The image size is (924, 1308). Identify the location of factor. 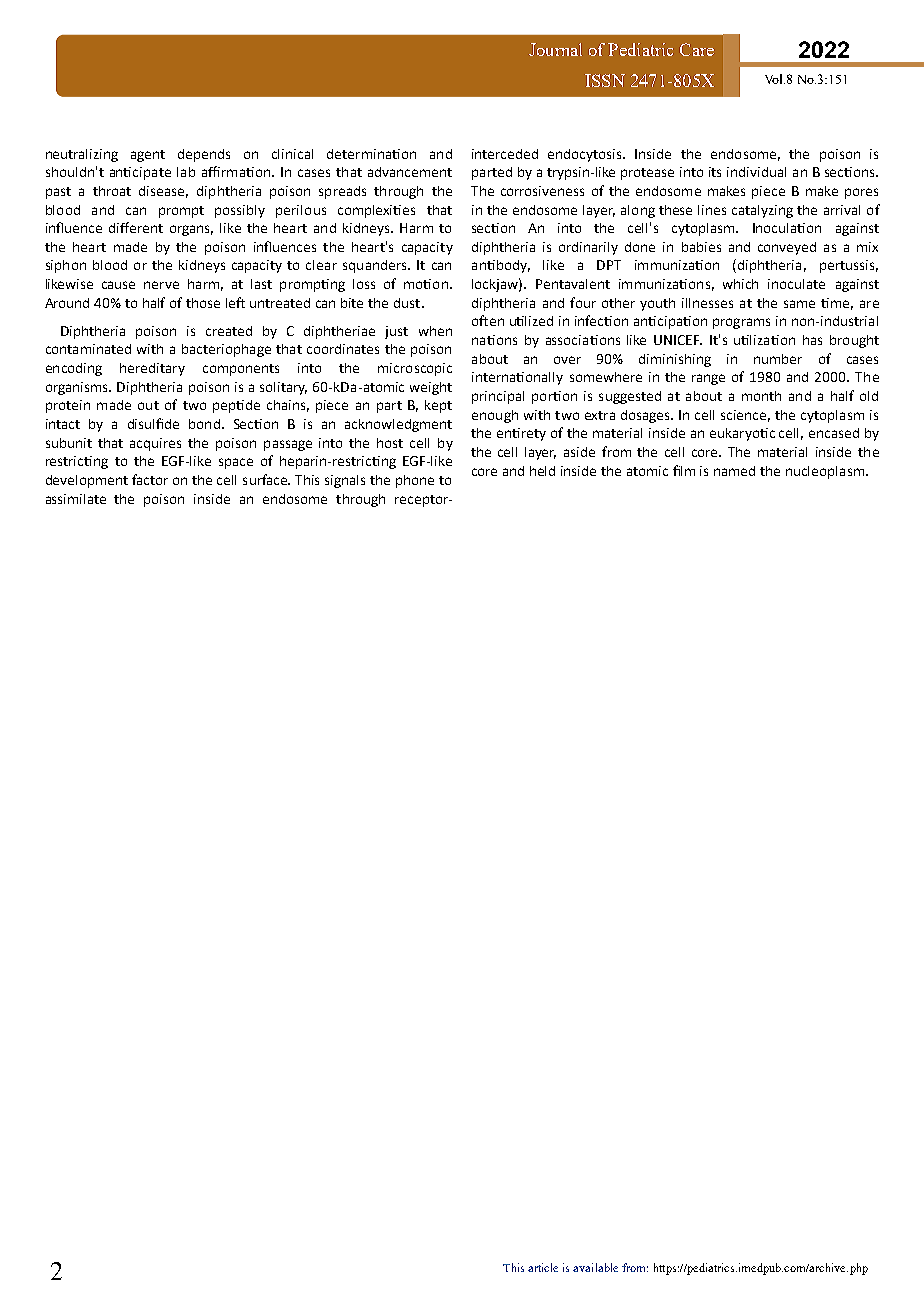
(150, 479).
